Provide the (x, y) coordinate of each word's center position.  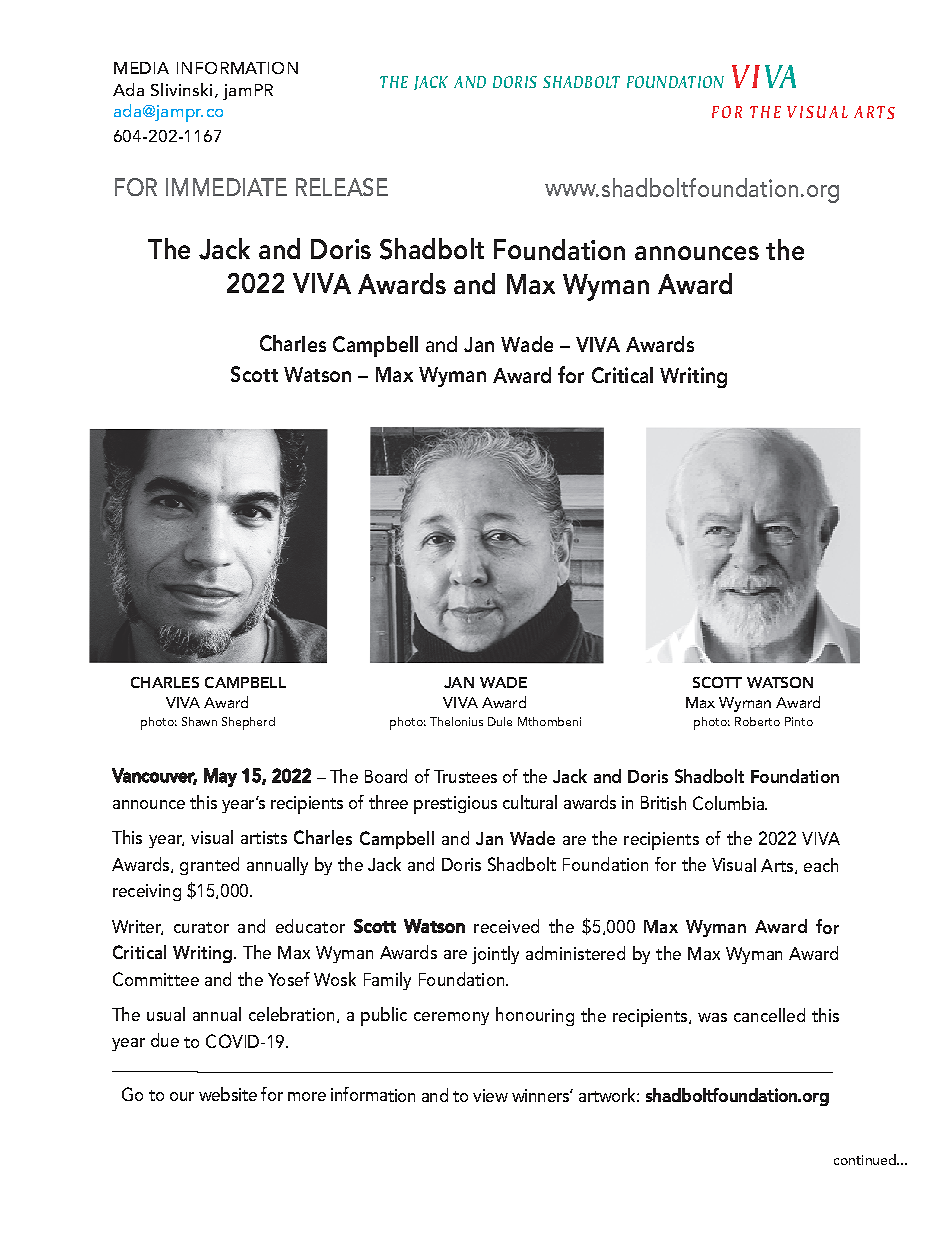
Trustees (465, 776)
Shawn (199, 721)
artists (264, 837)
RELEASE (342, 187)
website (228, 1094)
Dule (500, 721)
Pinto (799, 721)
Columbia (729, 803)
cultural (530, 802)
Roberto (757, 721)
